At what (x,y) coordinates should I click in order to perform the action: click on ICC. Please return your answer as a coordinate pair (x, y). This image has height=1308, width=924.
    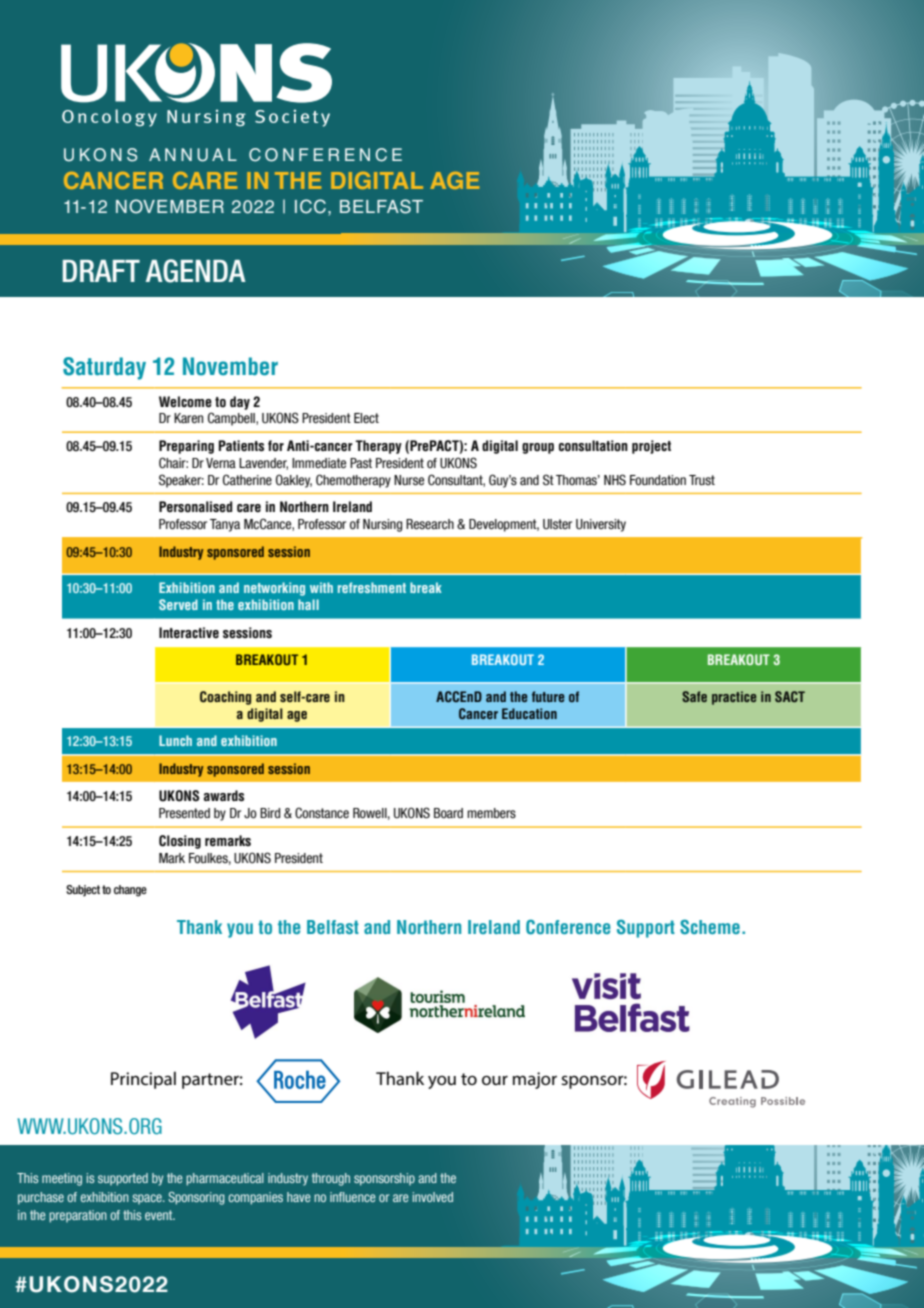
    Looking at the image, I should click on (310, 206).
